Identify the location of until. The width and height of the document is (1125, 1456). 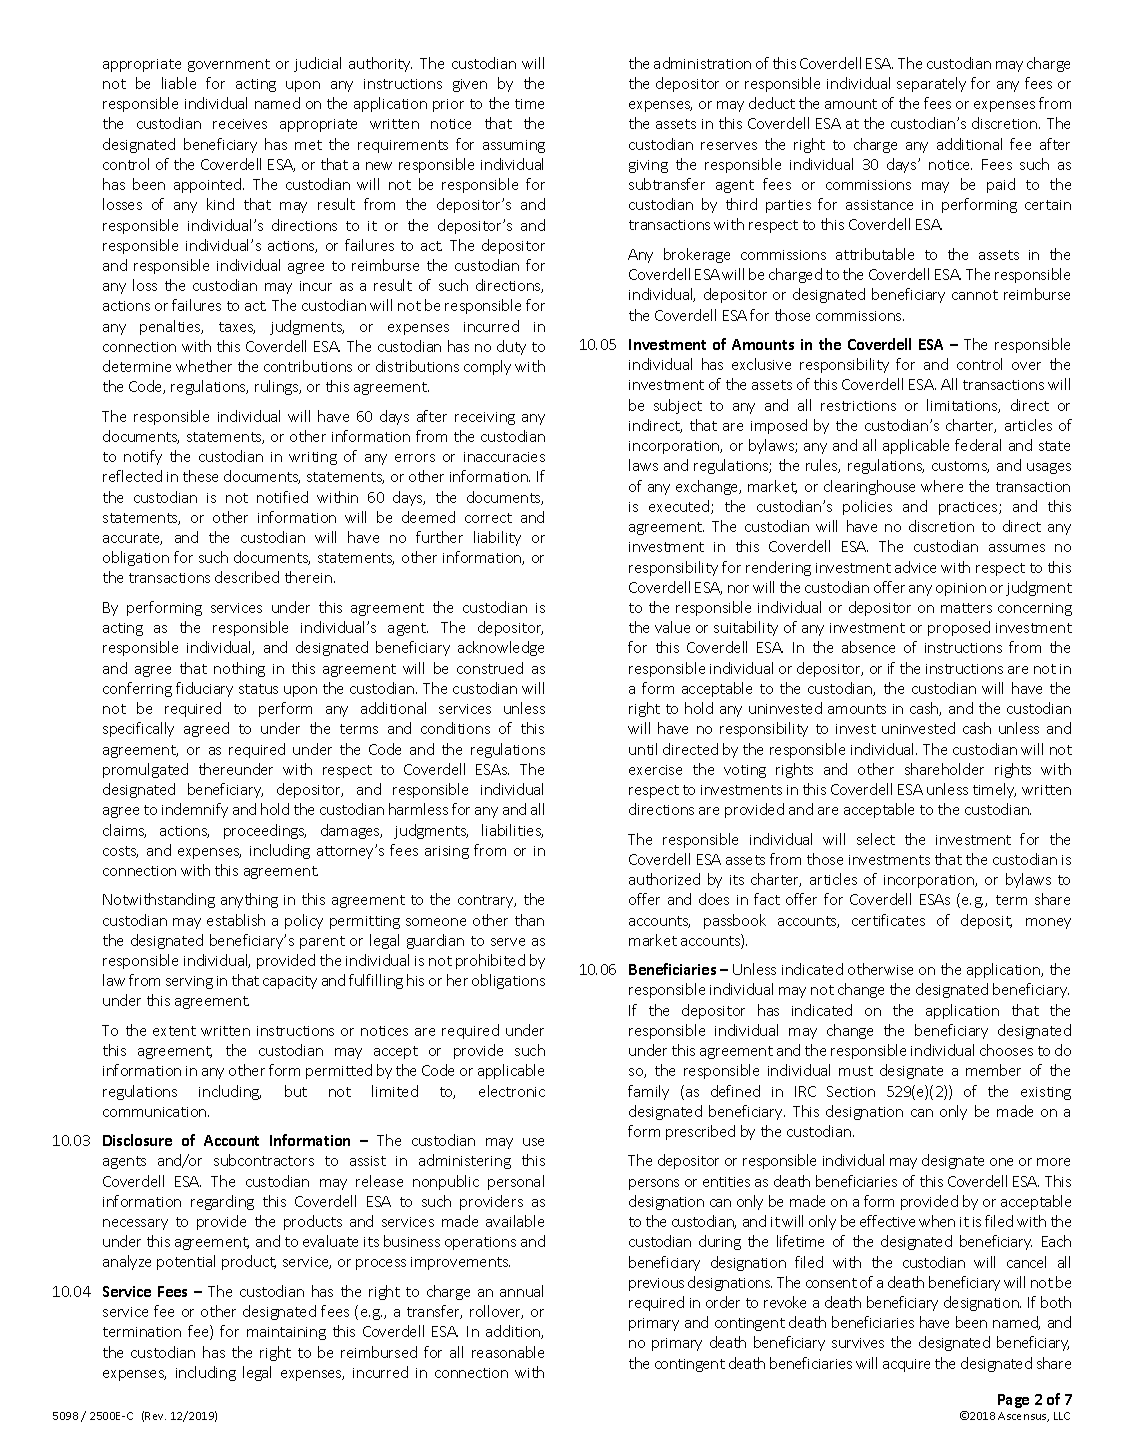
(643, 749).
